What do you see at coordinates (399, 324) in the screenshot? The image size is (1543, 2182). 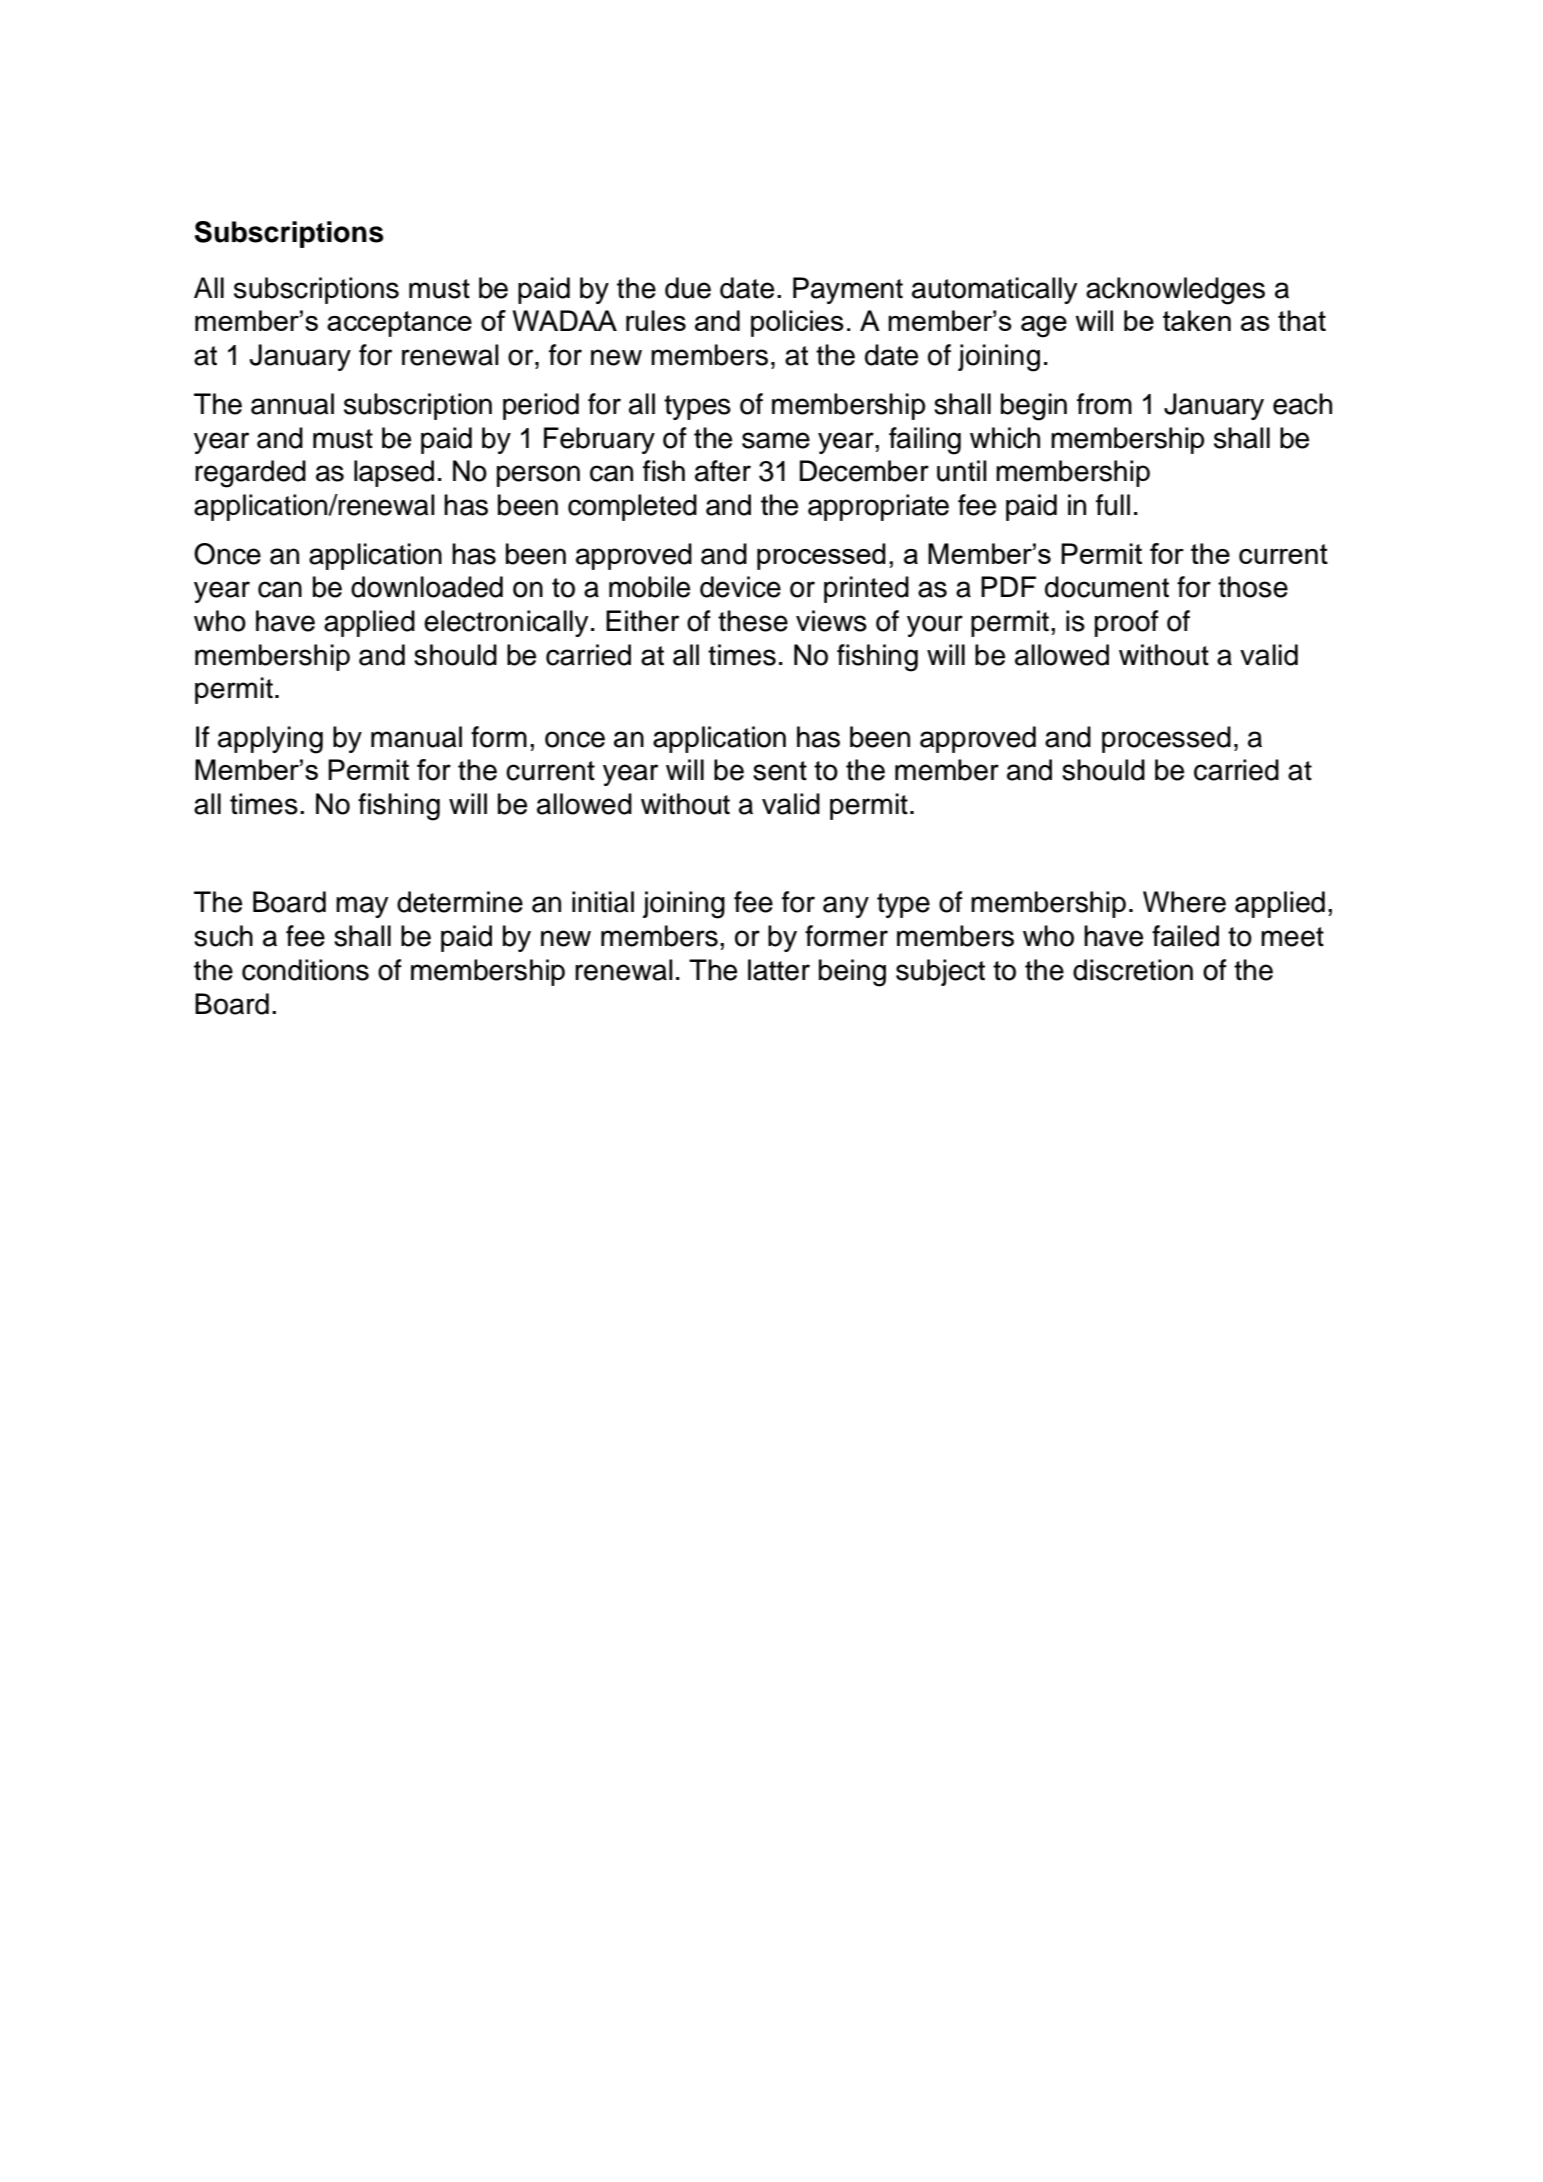 I see `acceptance` at bounding box center [399, 324].
